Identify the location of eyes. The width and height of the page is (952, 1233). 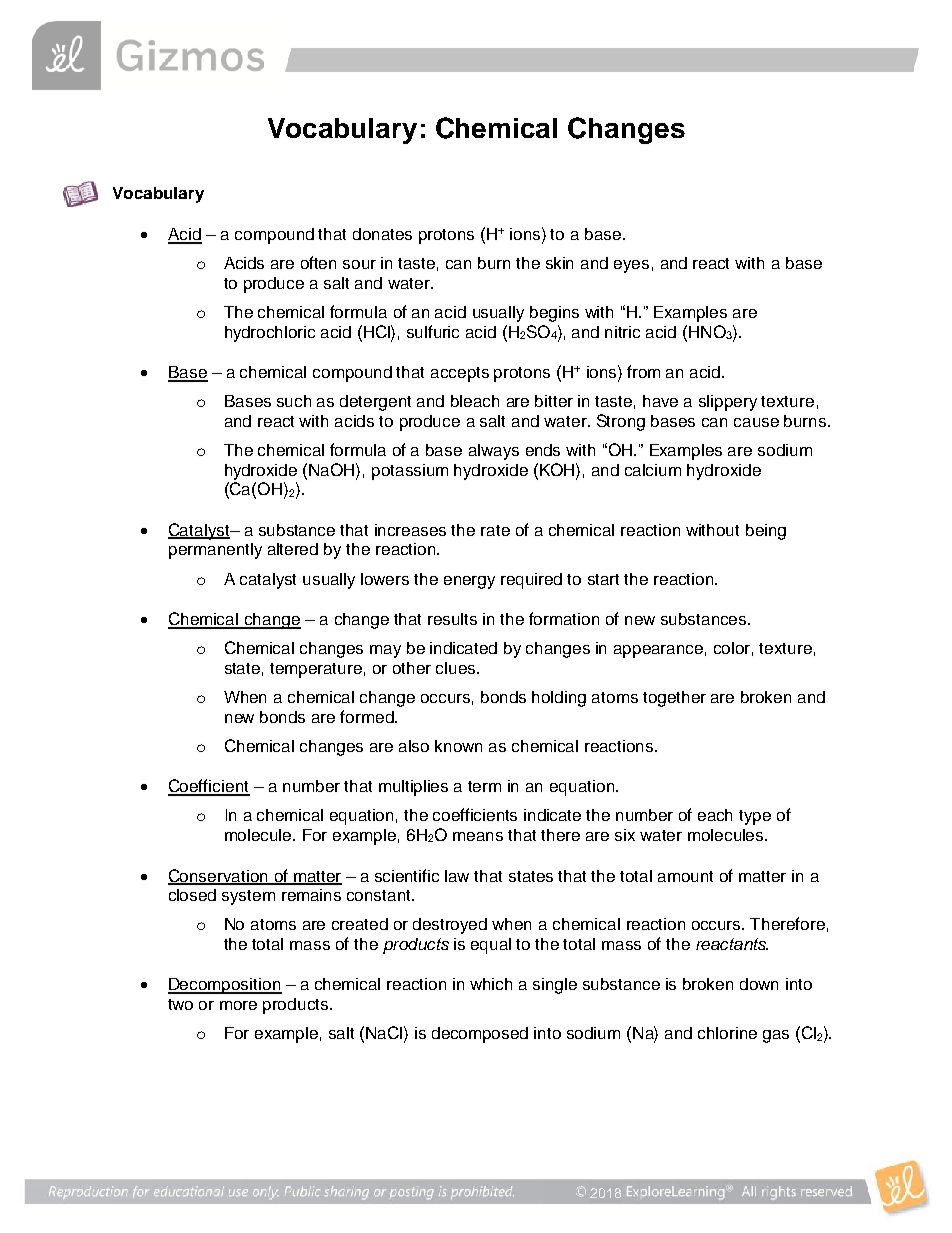
(631, 266).
